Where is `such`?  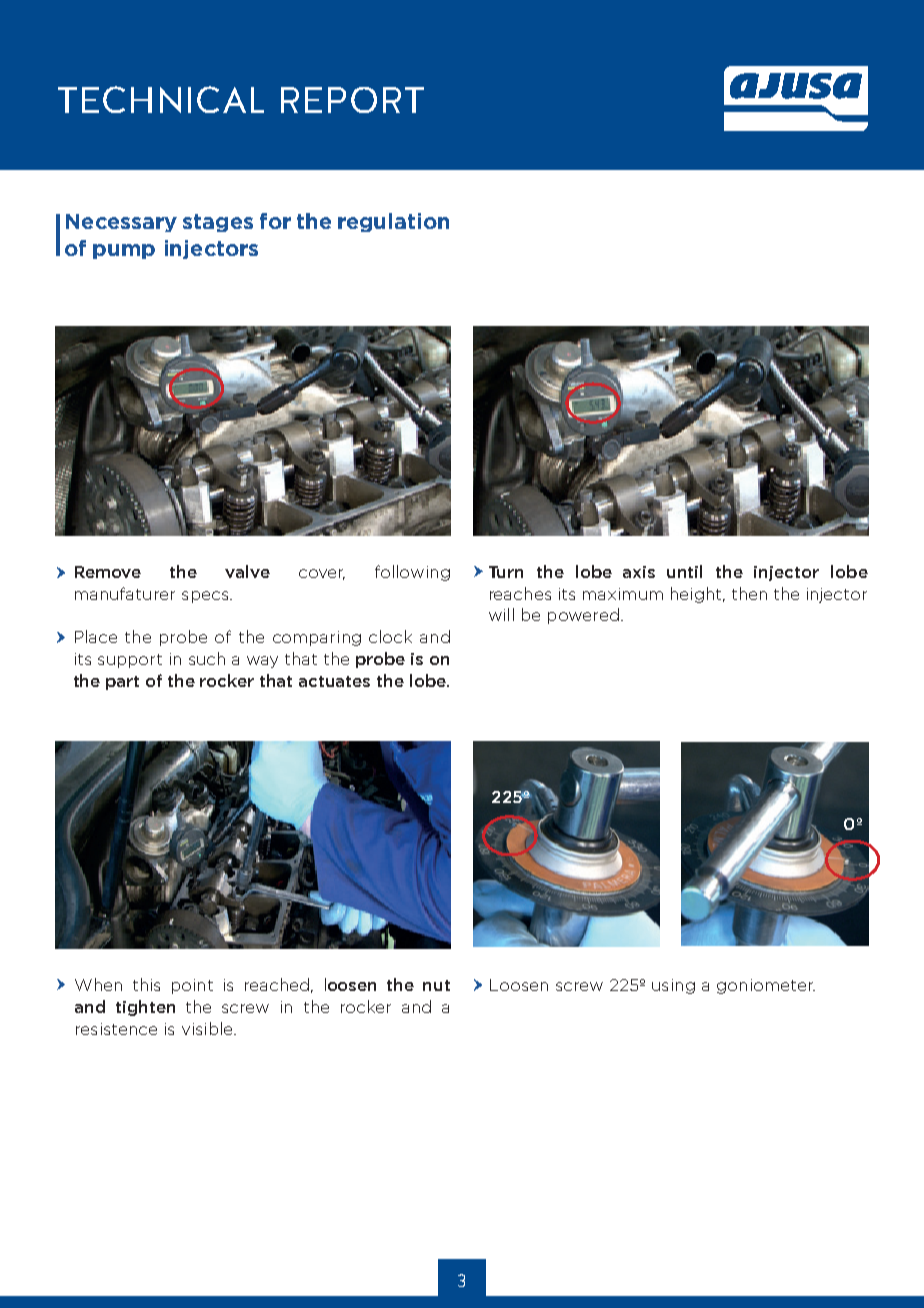
such is located at coordinates (207, 658).
